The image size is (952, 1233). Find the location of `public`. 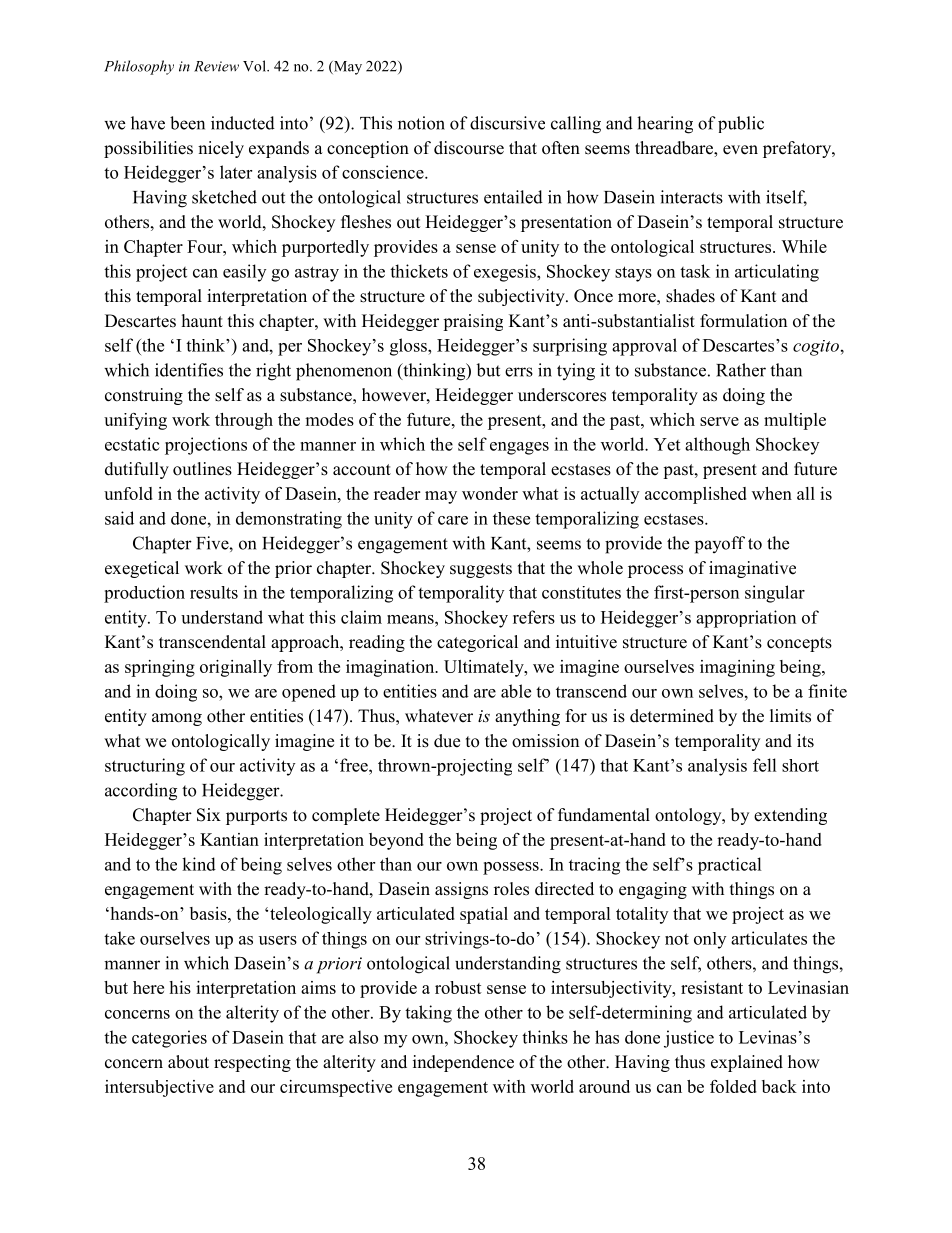

public is located at coordinates (741, 124).
